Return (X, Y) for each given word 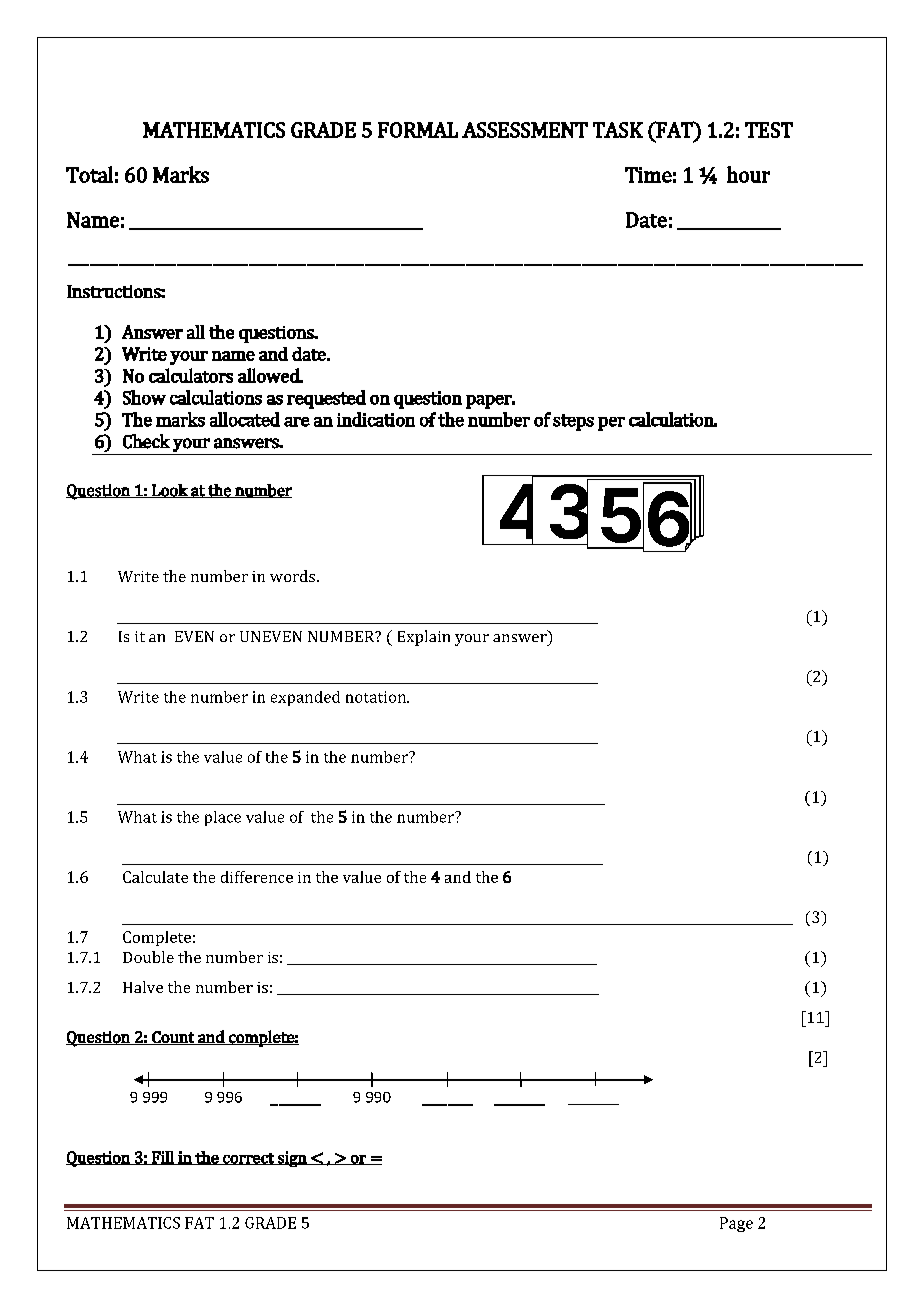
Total (89, 174)
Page (736, 1224)
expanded (305, 698)
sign (292, 1159)
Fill (163, 1158)
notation (377, 697)
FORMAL (418, 130)
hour (748, 174)
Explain (424, 638)
